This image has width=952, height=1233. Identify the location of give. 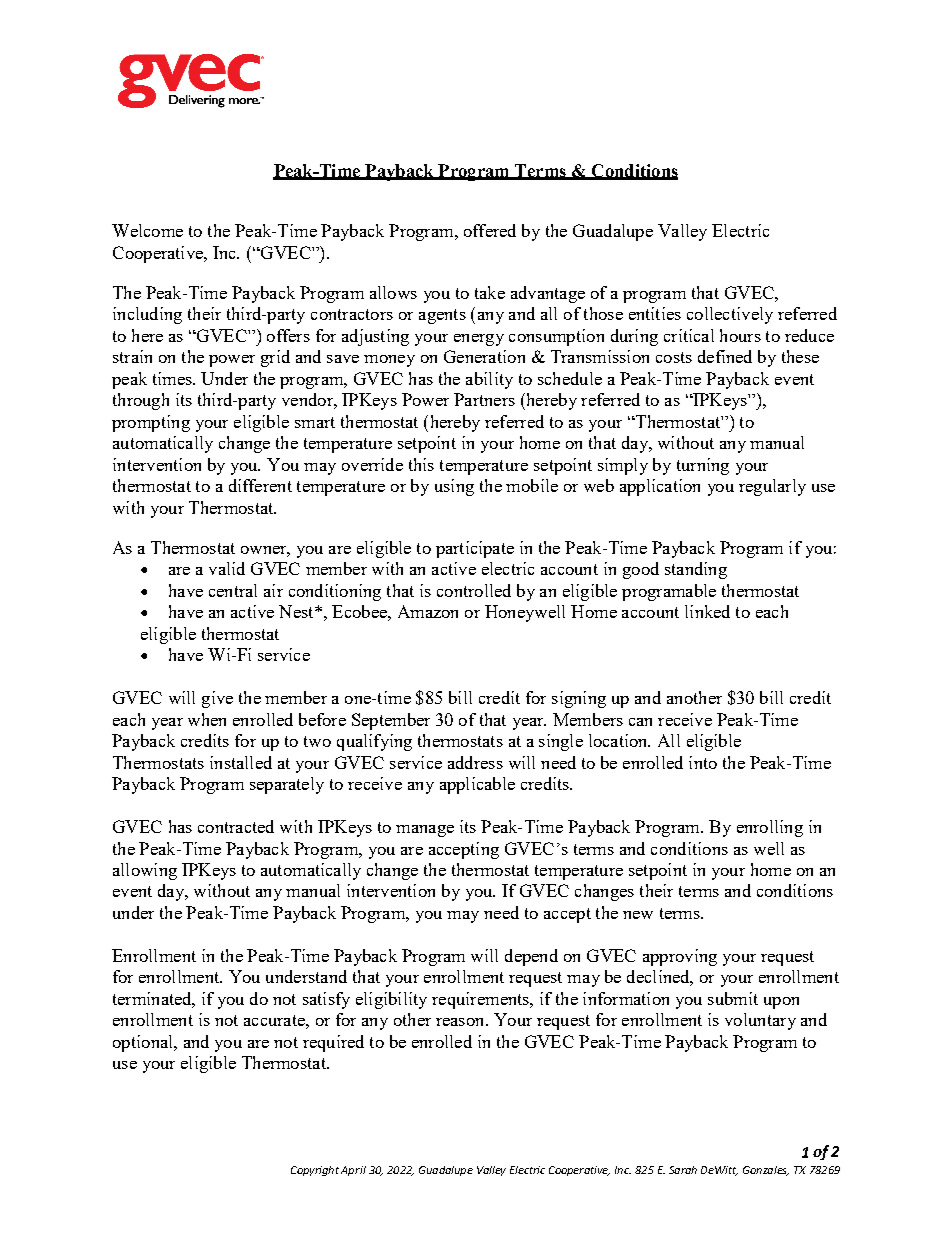
(217, 699).
